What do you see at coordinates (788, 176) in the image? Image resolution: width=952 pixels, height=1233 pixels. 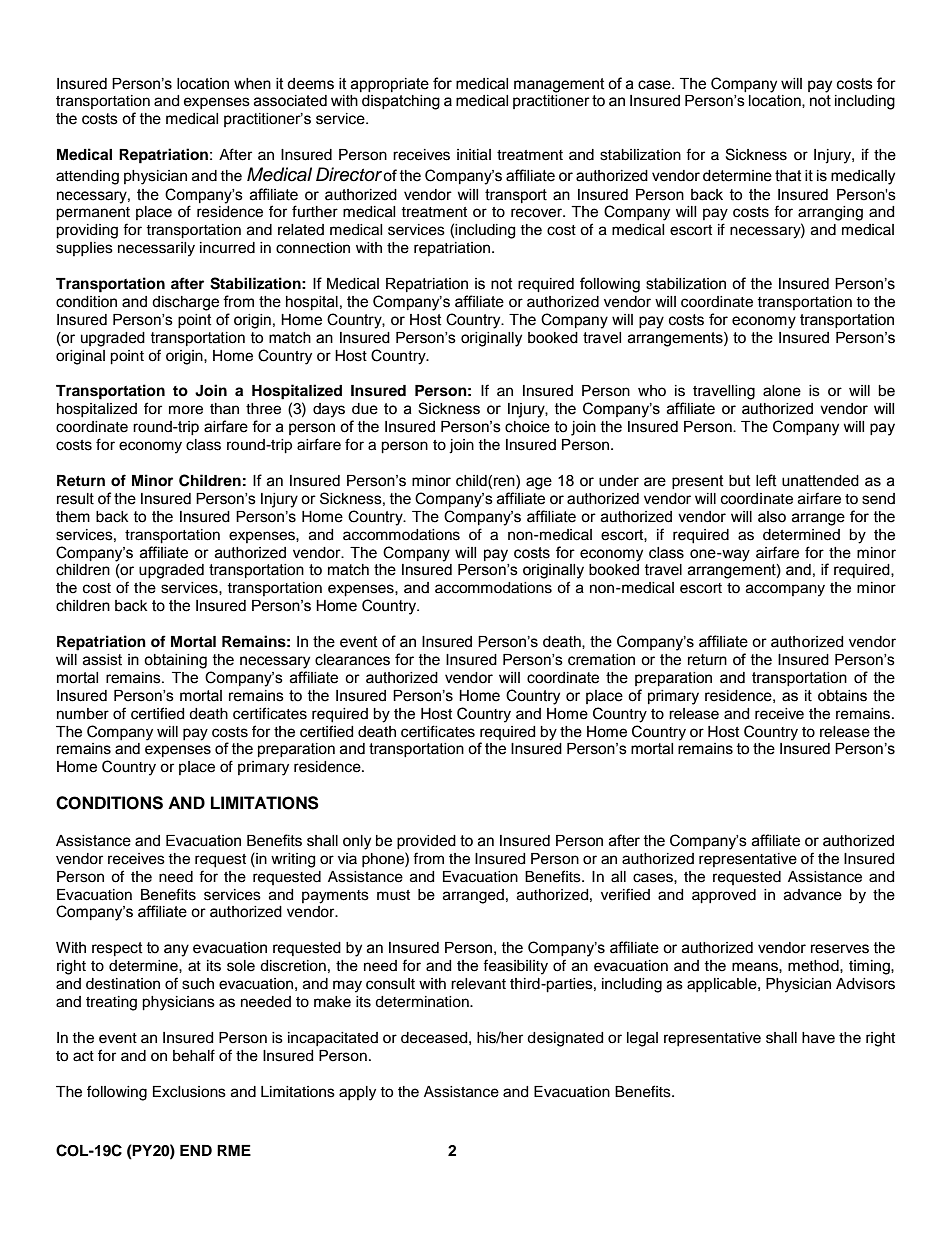 I see `that` at bounding box center [788, 176].
